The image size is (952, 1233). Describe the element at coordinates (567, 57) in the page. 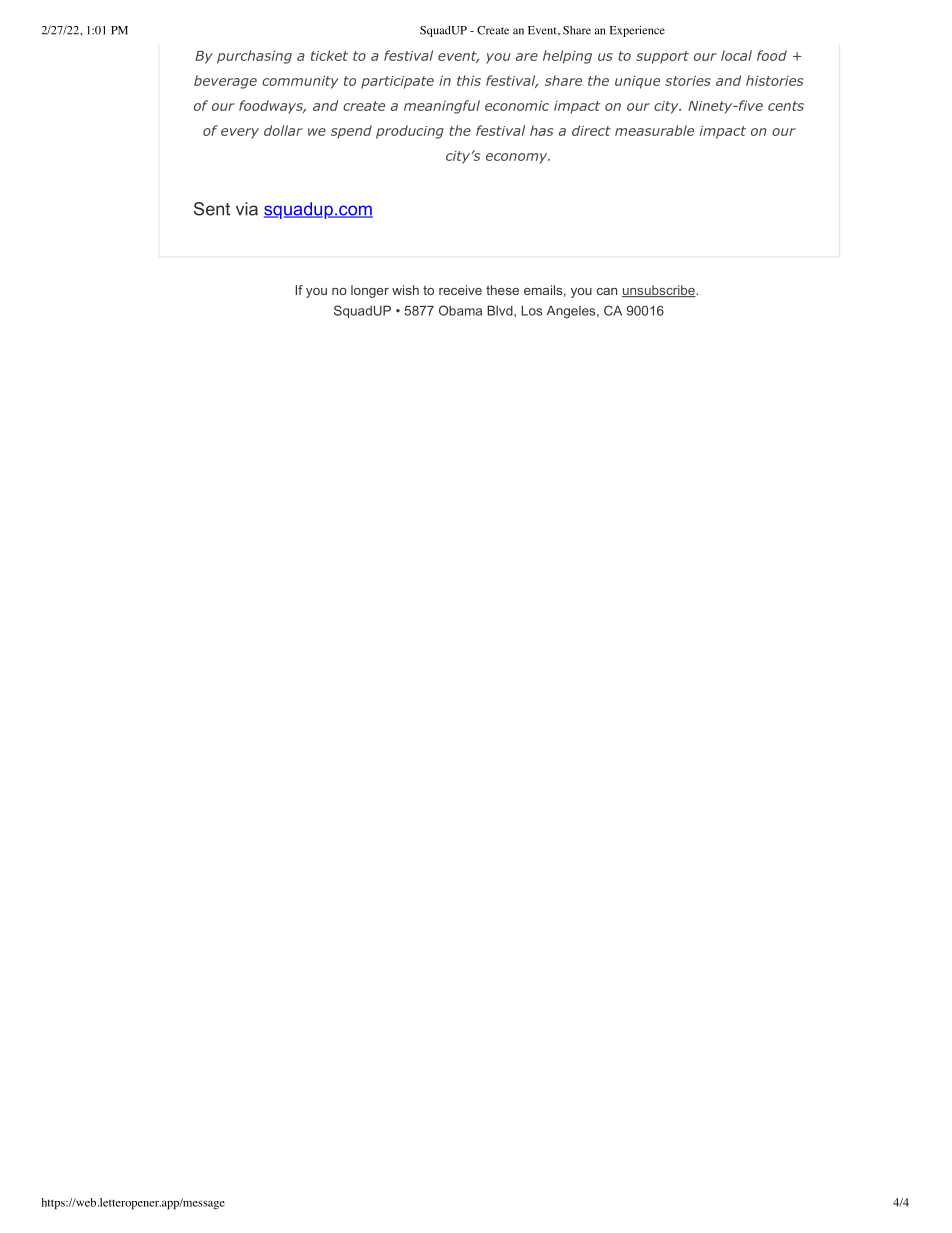

I see `helping` at that location.
